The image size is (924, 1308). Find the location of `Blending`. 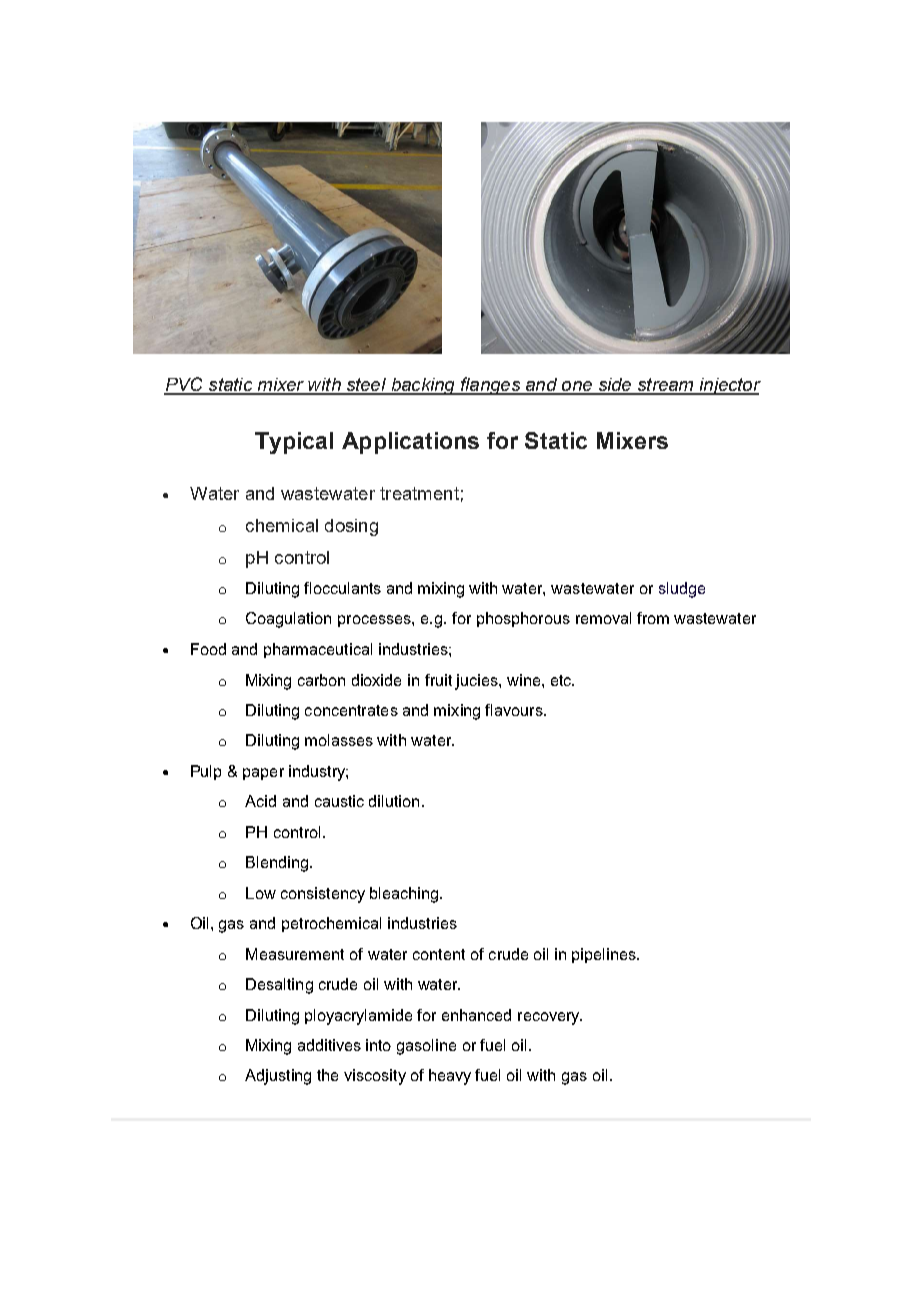

Blending is located at coordinates (277, 864).
